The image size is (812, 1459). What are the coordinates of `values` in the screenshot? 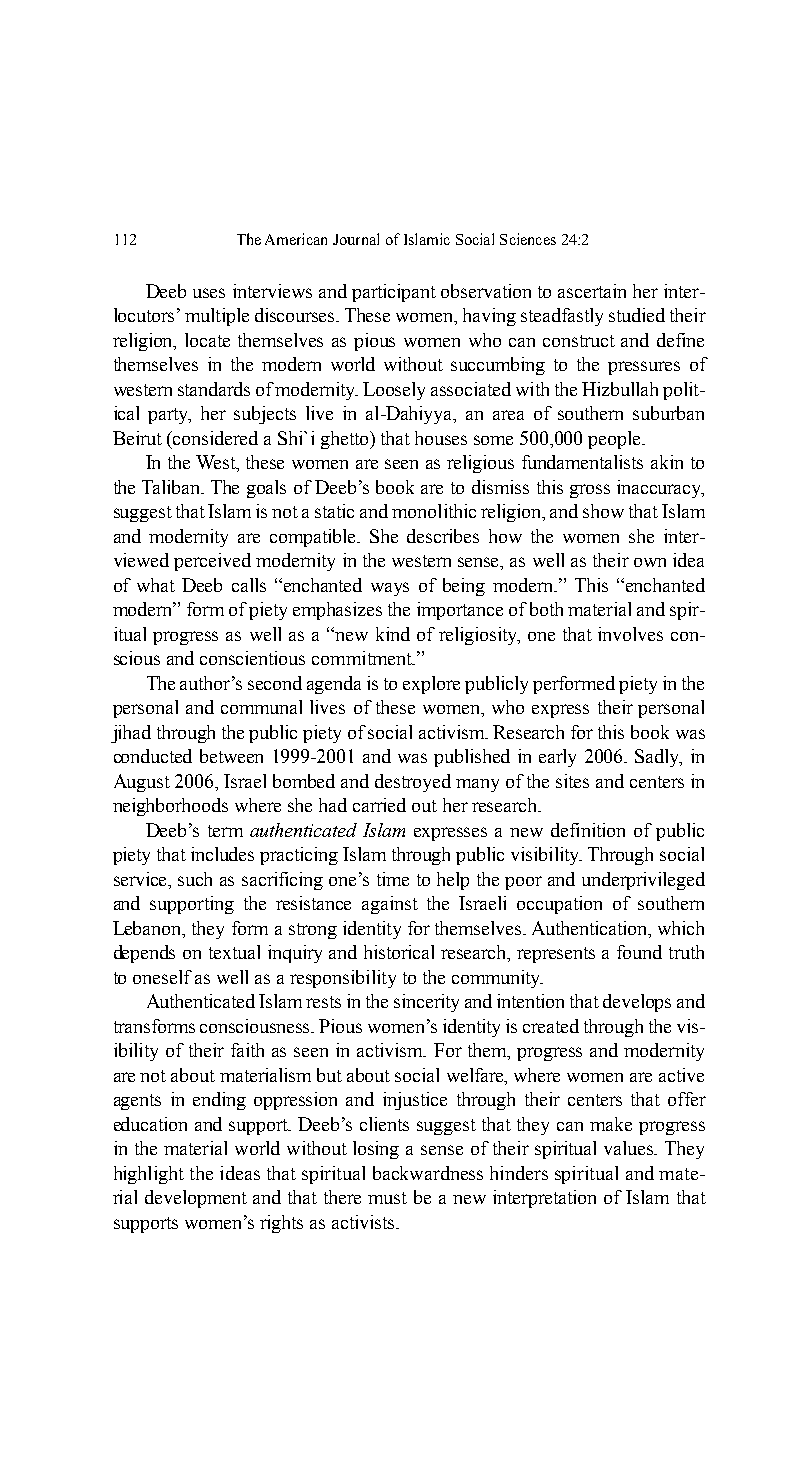 It's located at (630, 1148).
